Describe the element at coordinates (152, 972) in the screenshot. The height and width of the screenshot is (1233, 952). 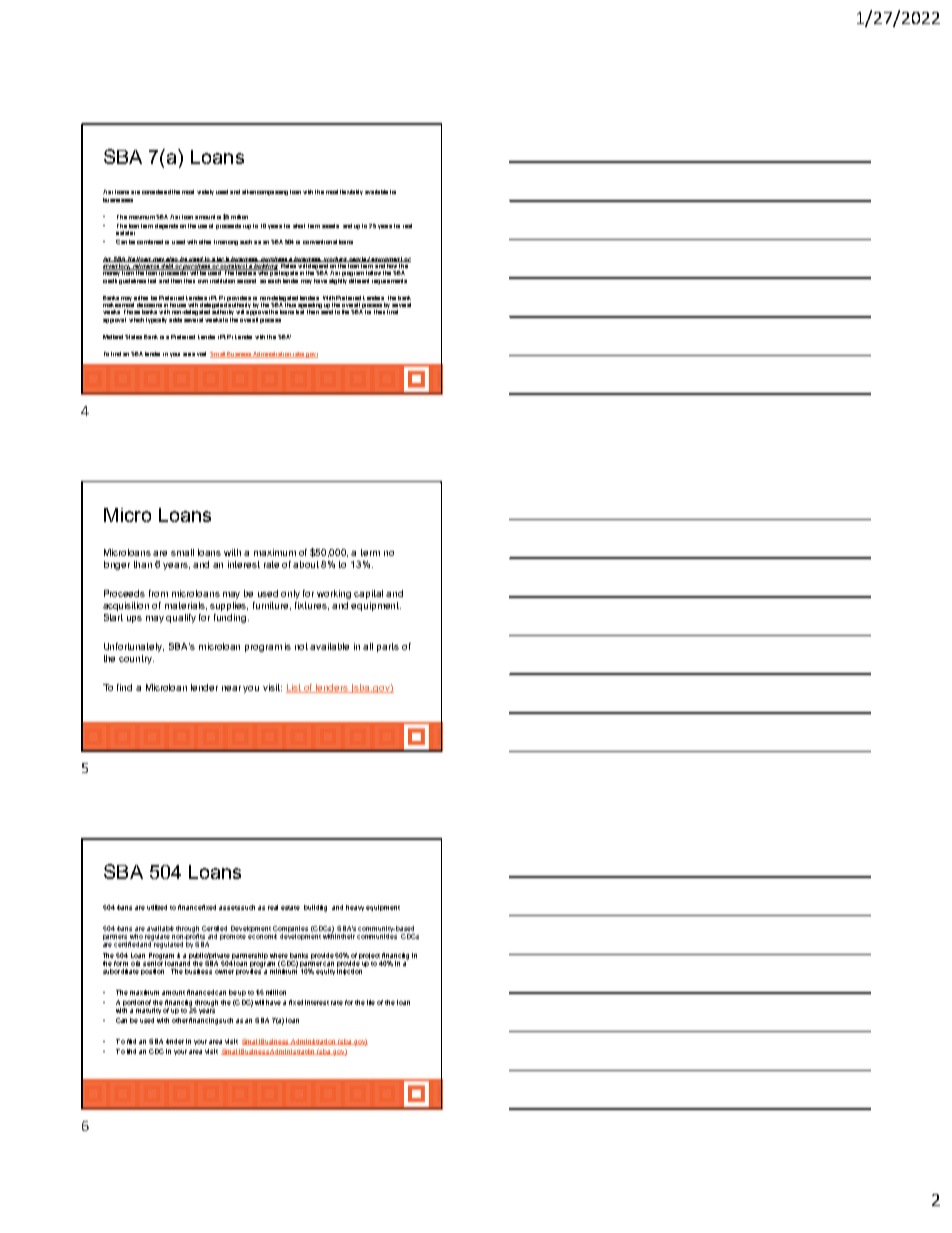
I see `position` at that location.
